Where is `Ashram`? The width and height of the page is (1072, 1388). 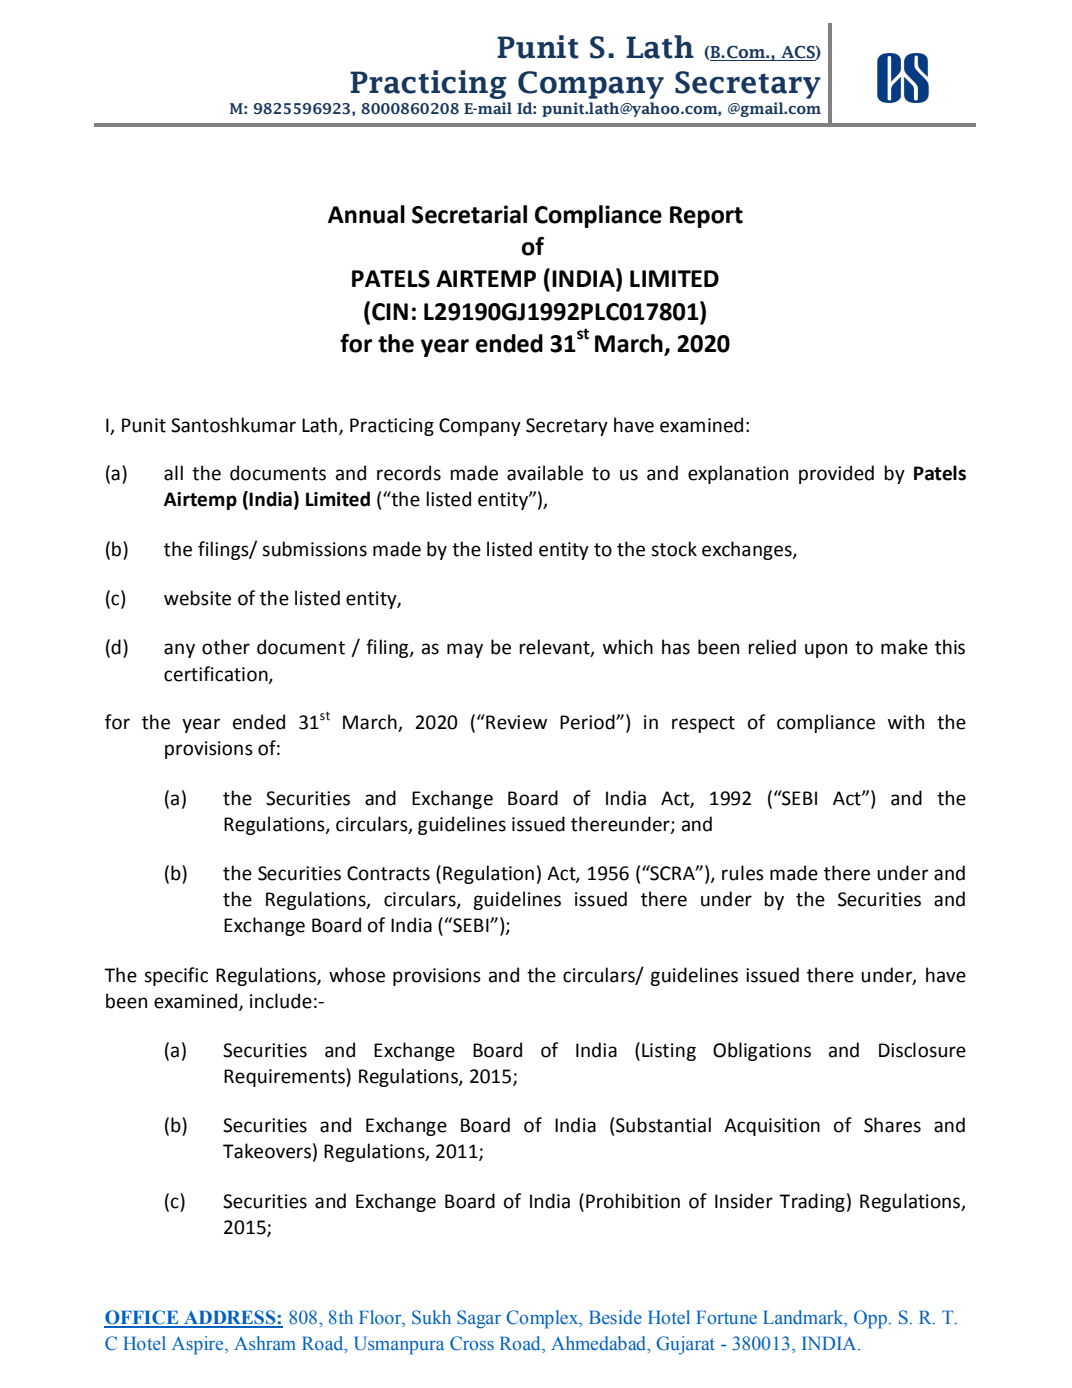
Ashram is located at coordinates (265, 1343).
